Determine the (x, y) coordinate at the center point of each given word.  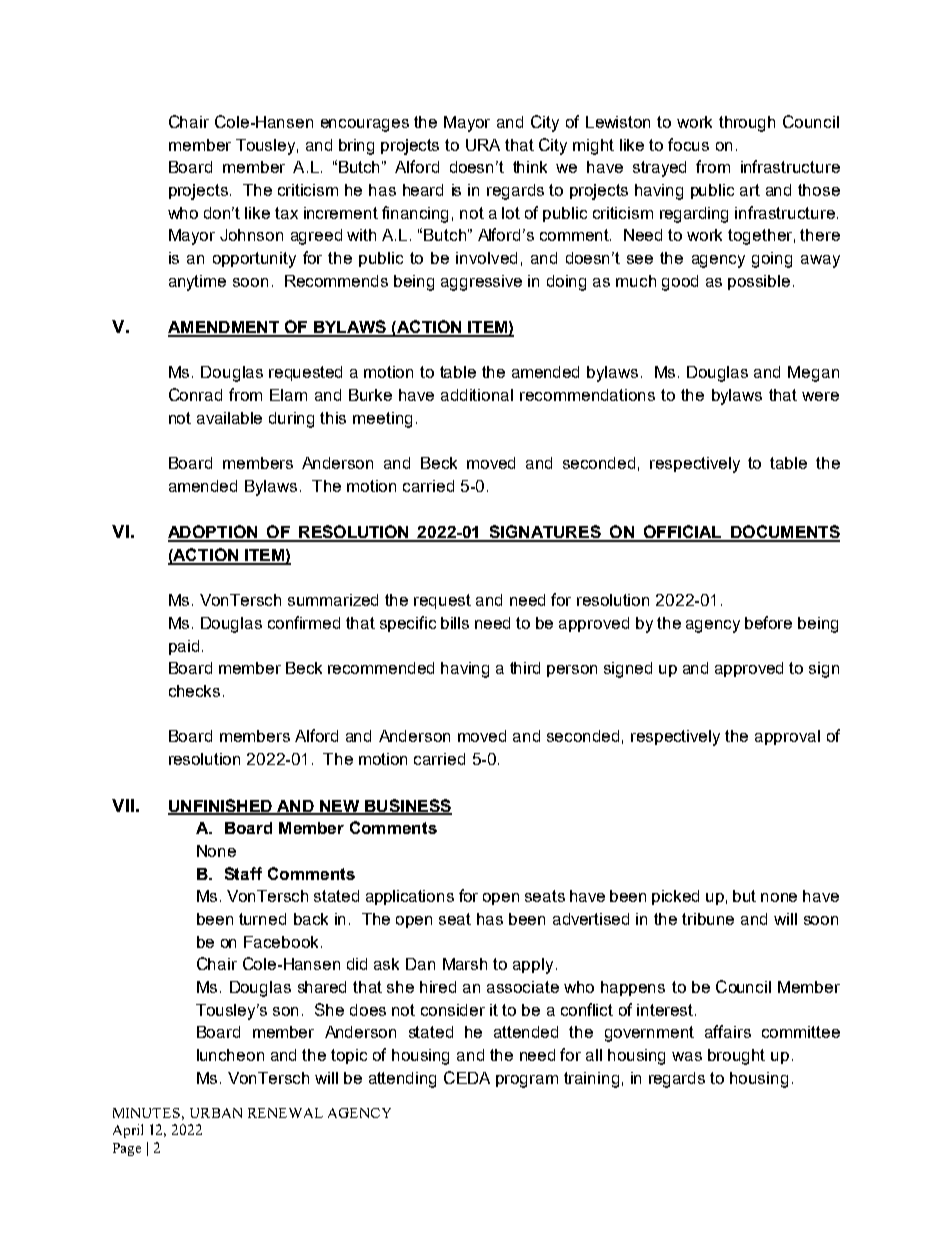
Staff (243, 873)
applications (410, 897)
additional (477, 395)
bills (455, 623)
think (530, 167)
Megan (813, 374)
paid (184, 647)
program (527, 1081)
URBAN (216, 1113)
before (768, 622)
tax (286, 213)
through (747, 124)
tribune (708, 919)
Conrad (195, 394)
